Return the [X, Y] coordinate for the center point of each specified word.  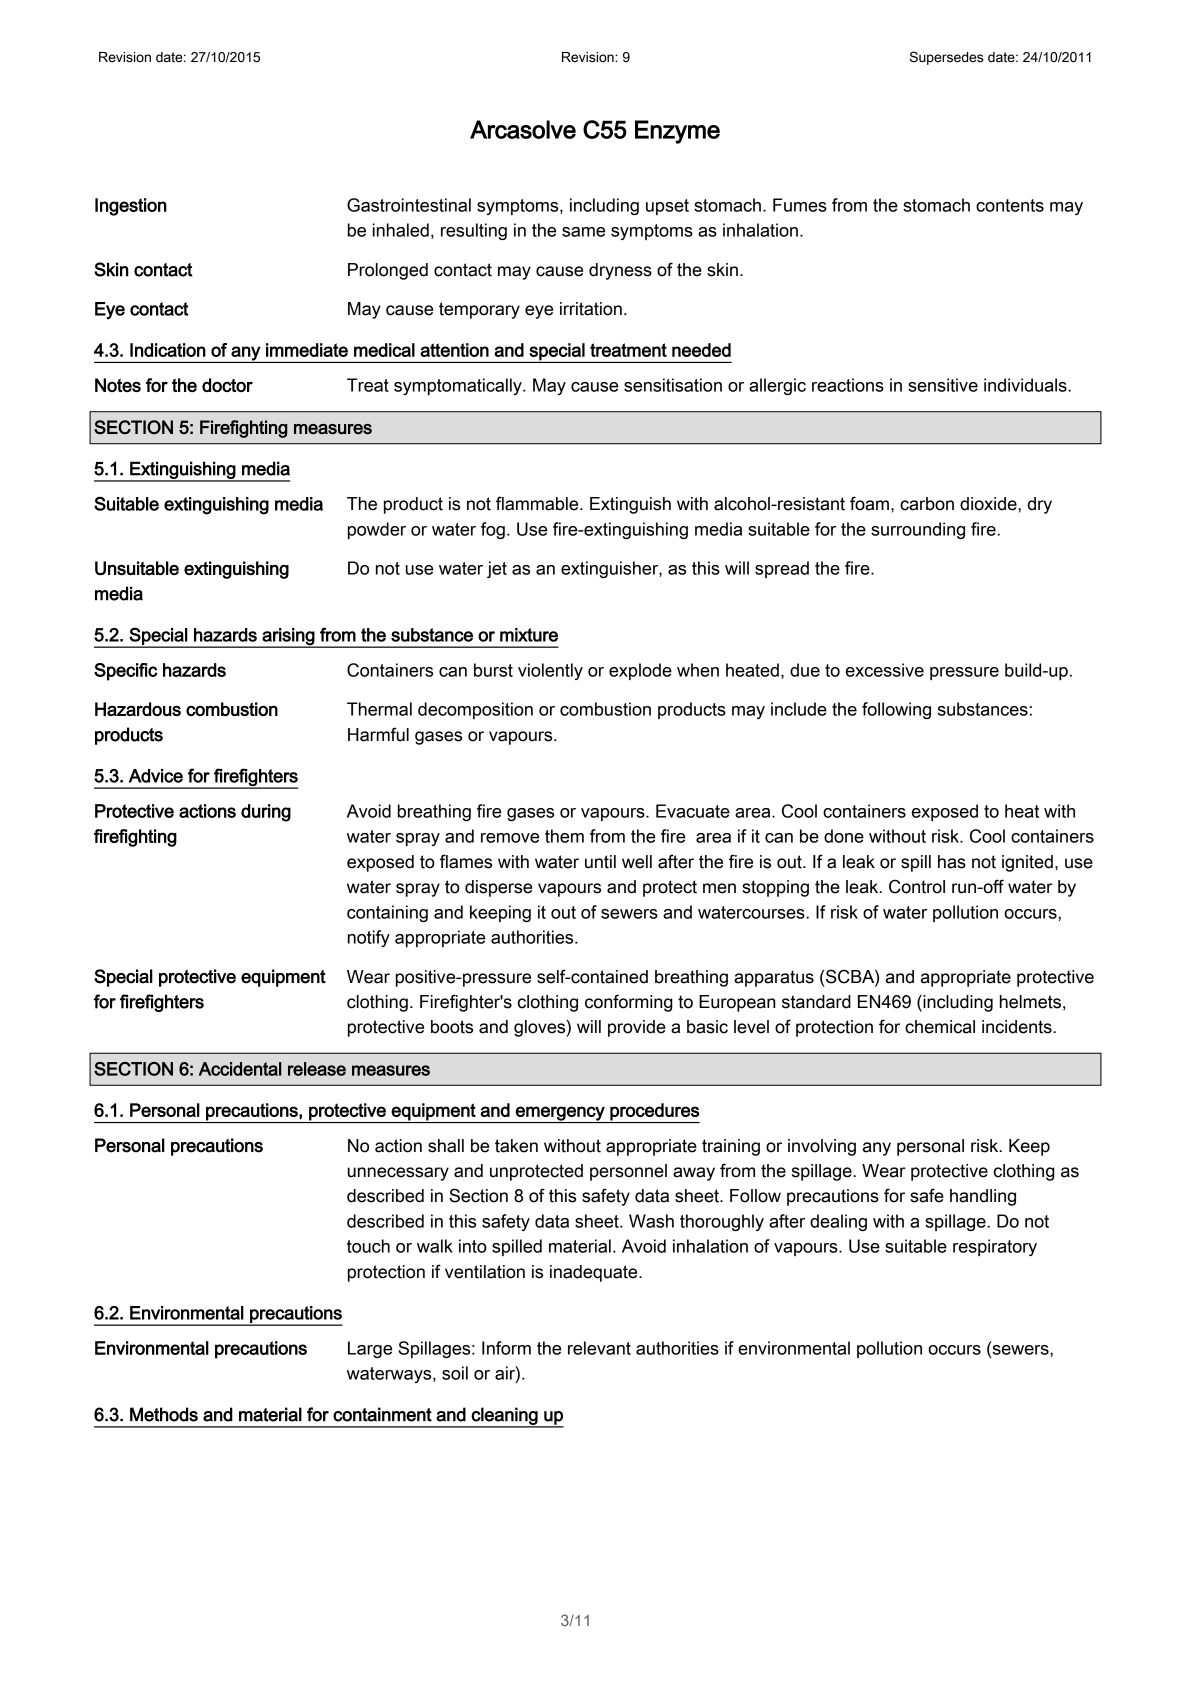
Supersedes [947, 58]
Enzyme [677, 132]
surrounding [918, 530]
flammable [538, 503]
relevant [599, 1348]
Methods [164, 1414]
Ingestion [131, 207]
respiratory [995, 1247]
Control [917, 886]
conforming [629, 1003]
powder [377, 530]
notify [369, 938]
